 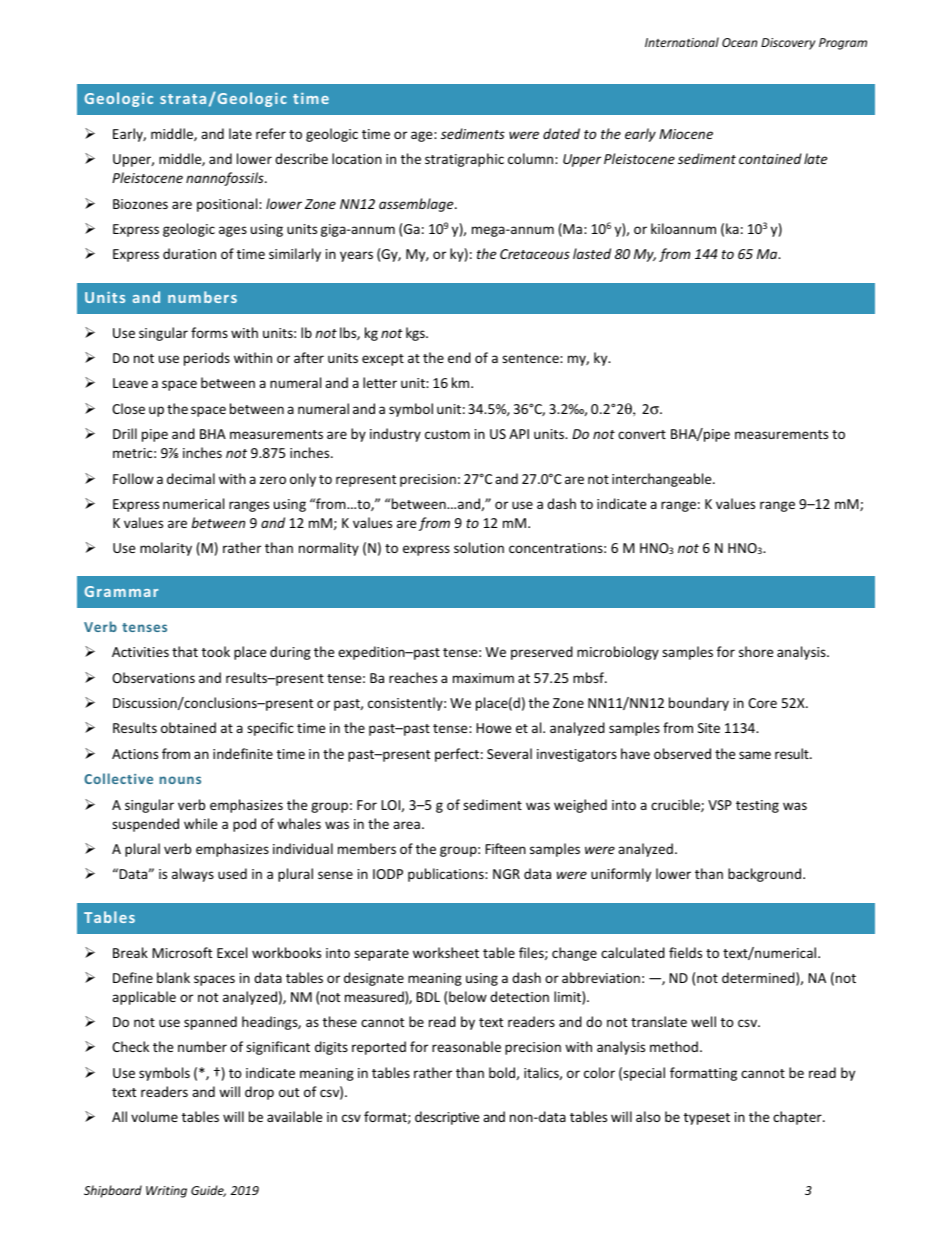 I want to click on periods, so click(x=207, y=359).
